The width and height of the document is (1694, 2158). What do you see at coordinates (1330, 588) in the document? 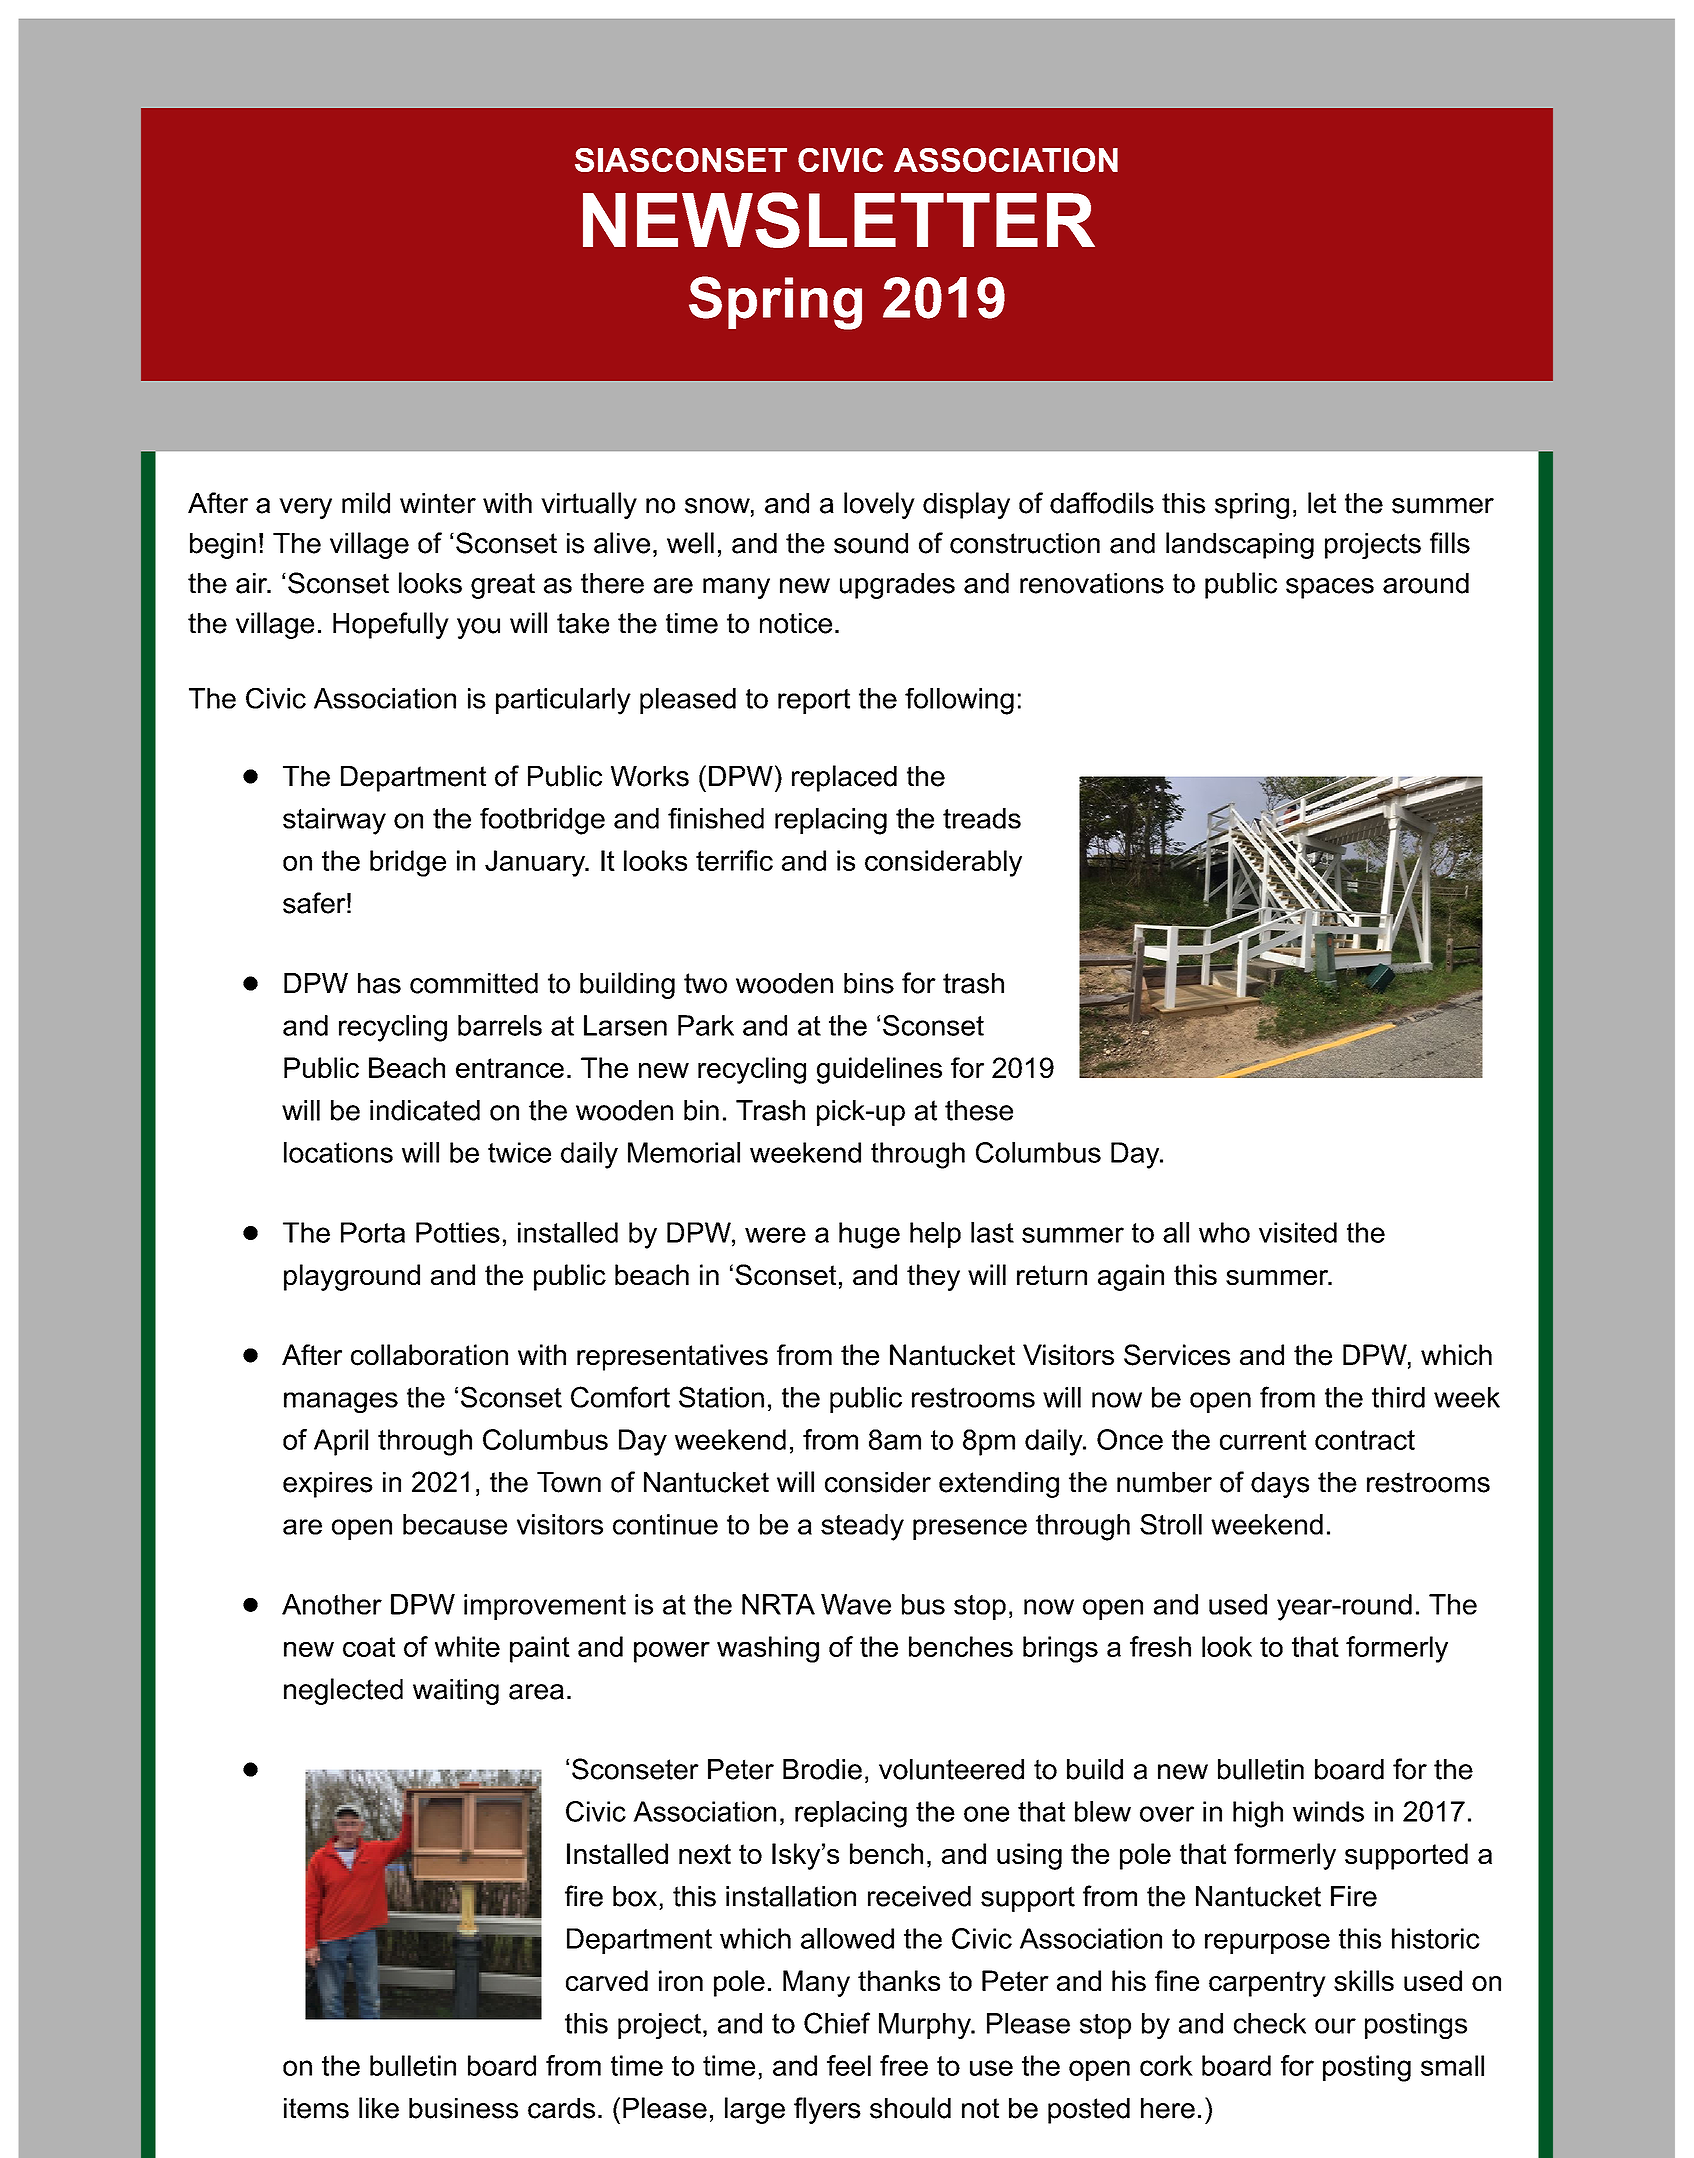
I see `spaces` at bounding box center [1330, 588].
